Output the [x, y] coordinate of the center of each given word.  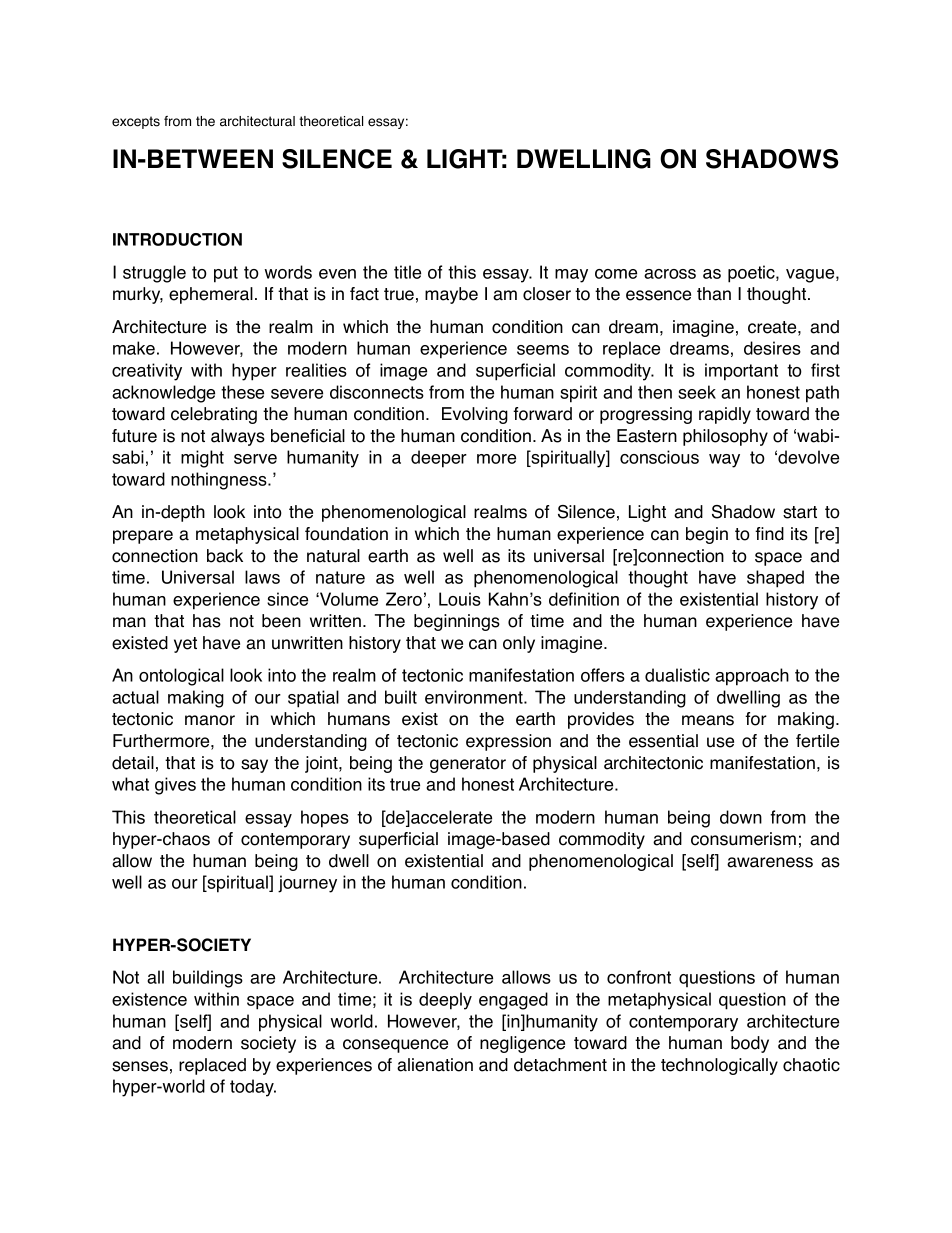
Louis [460, 599]
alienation [435, 1065]
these [242, 392]
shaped [775, 579]
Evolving [475, 415]
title [407, 272]
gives [175, 786]
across [670, 274]
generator [468, 765]
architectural [257, 121]
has [207, 621]
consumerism [743, 839]
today [253, 1088]
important [741, 372]
